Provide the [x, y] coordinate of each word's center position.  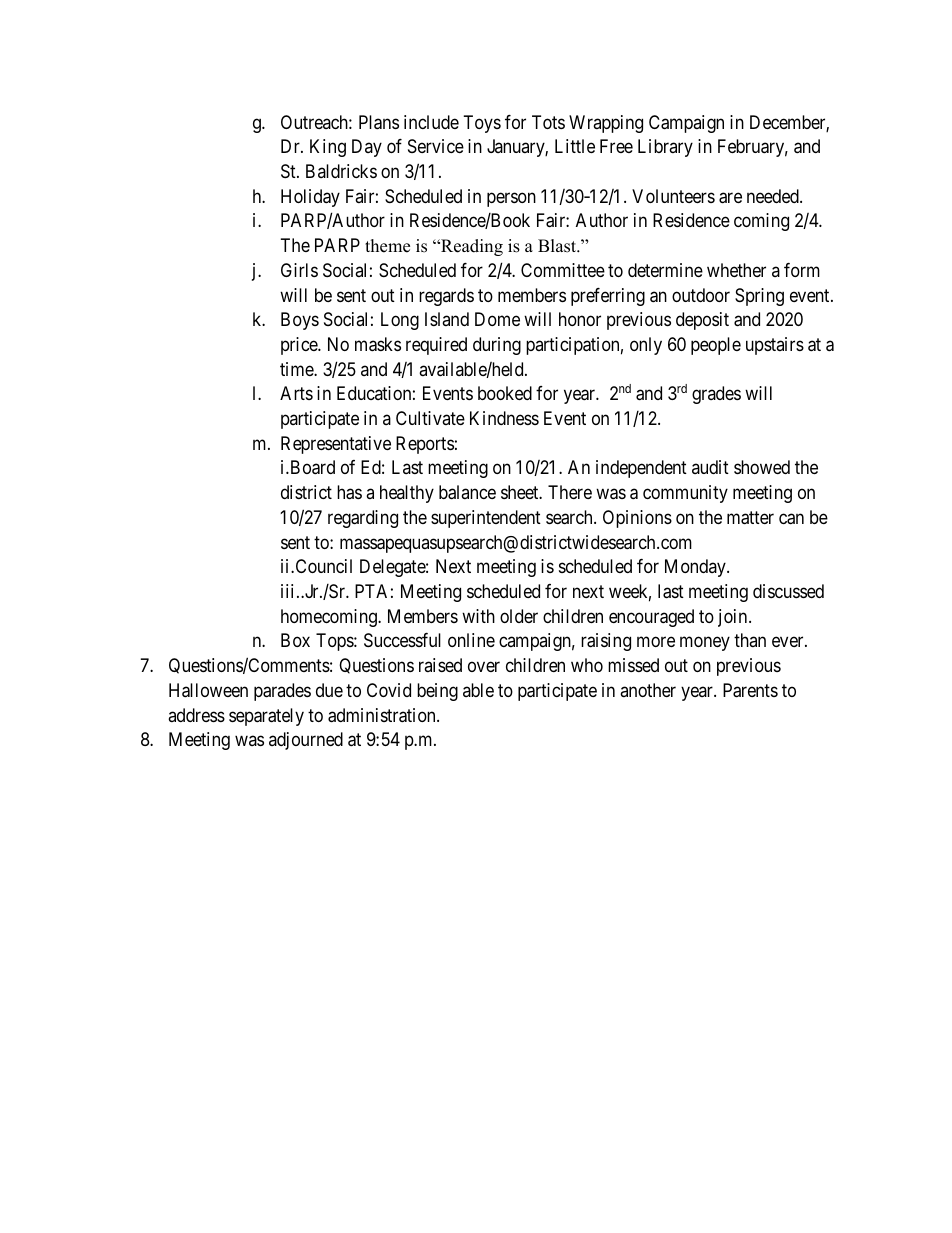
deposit [702, 321]
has [349, 492]
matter [750, 518]
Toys [482, 124]
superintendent [486, 519]
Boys [300, 321]
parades [282, 692]
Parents [750, 690]
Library [665, 148]
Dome [497, 319]
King [328, 148]
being [437, 692]
